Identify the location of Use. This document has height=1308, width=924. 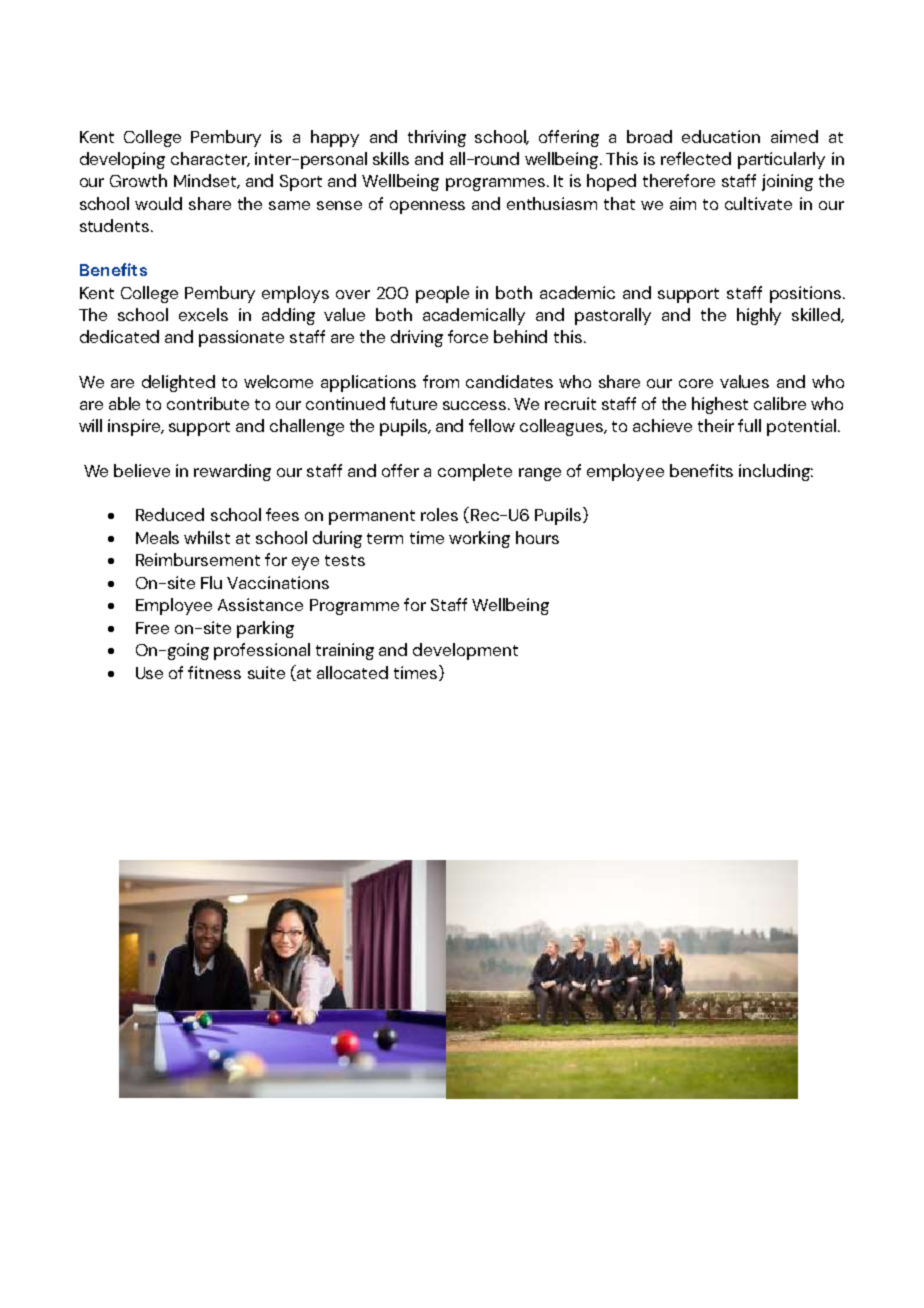
(149, 673).
